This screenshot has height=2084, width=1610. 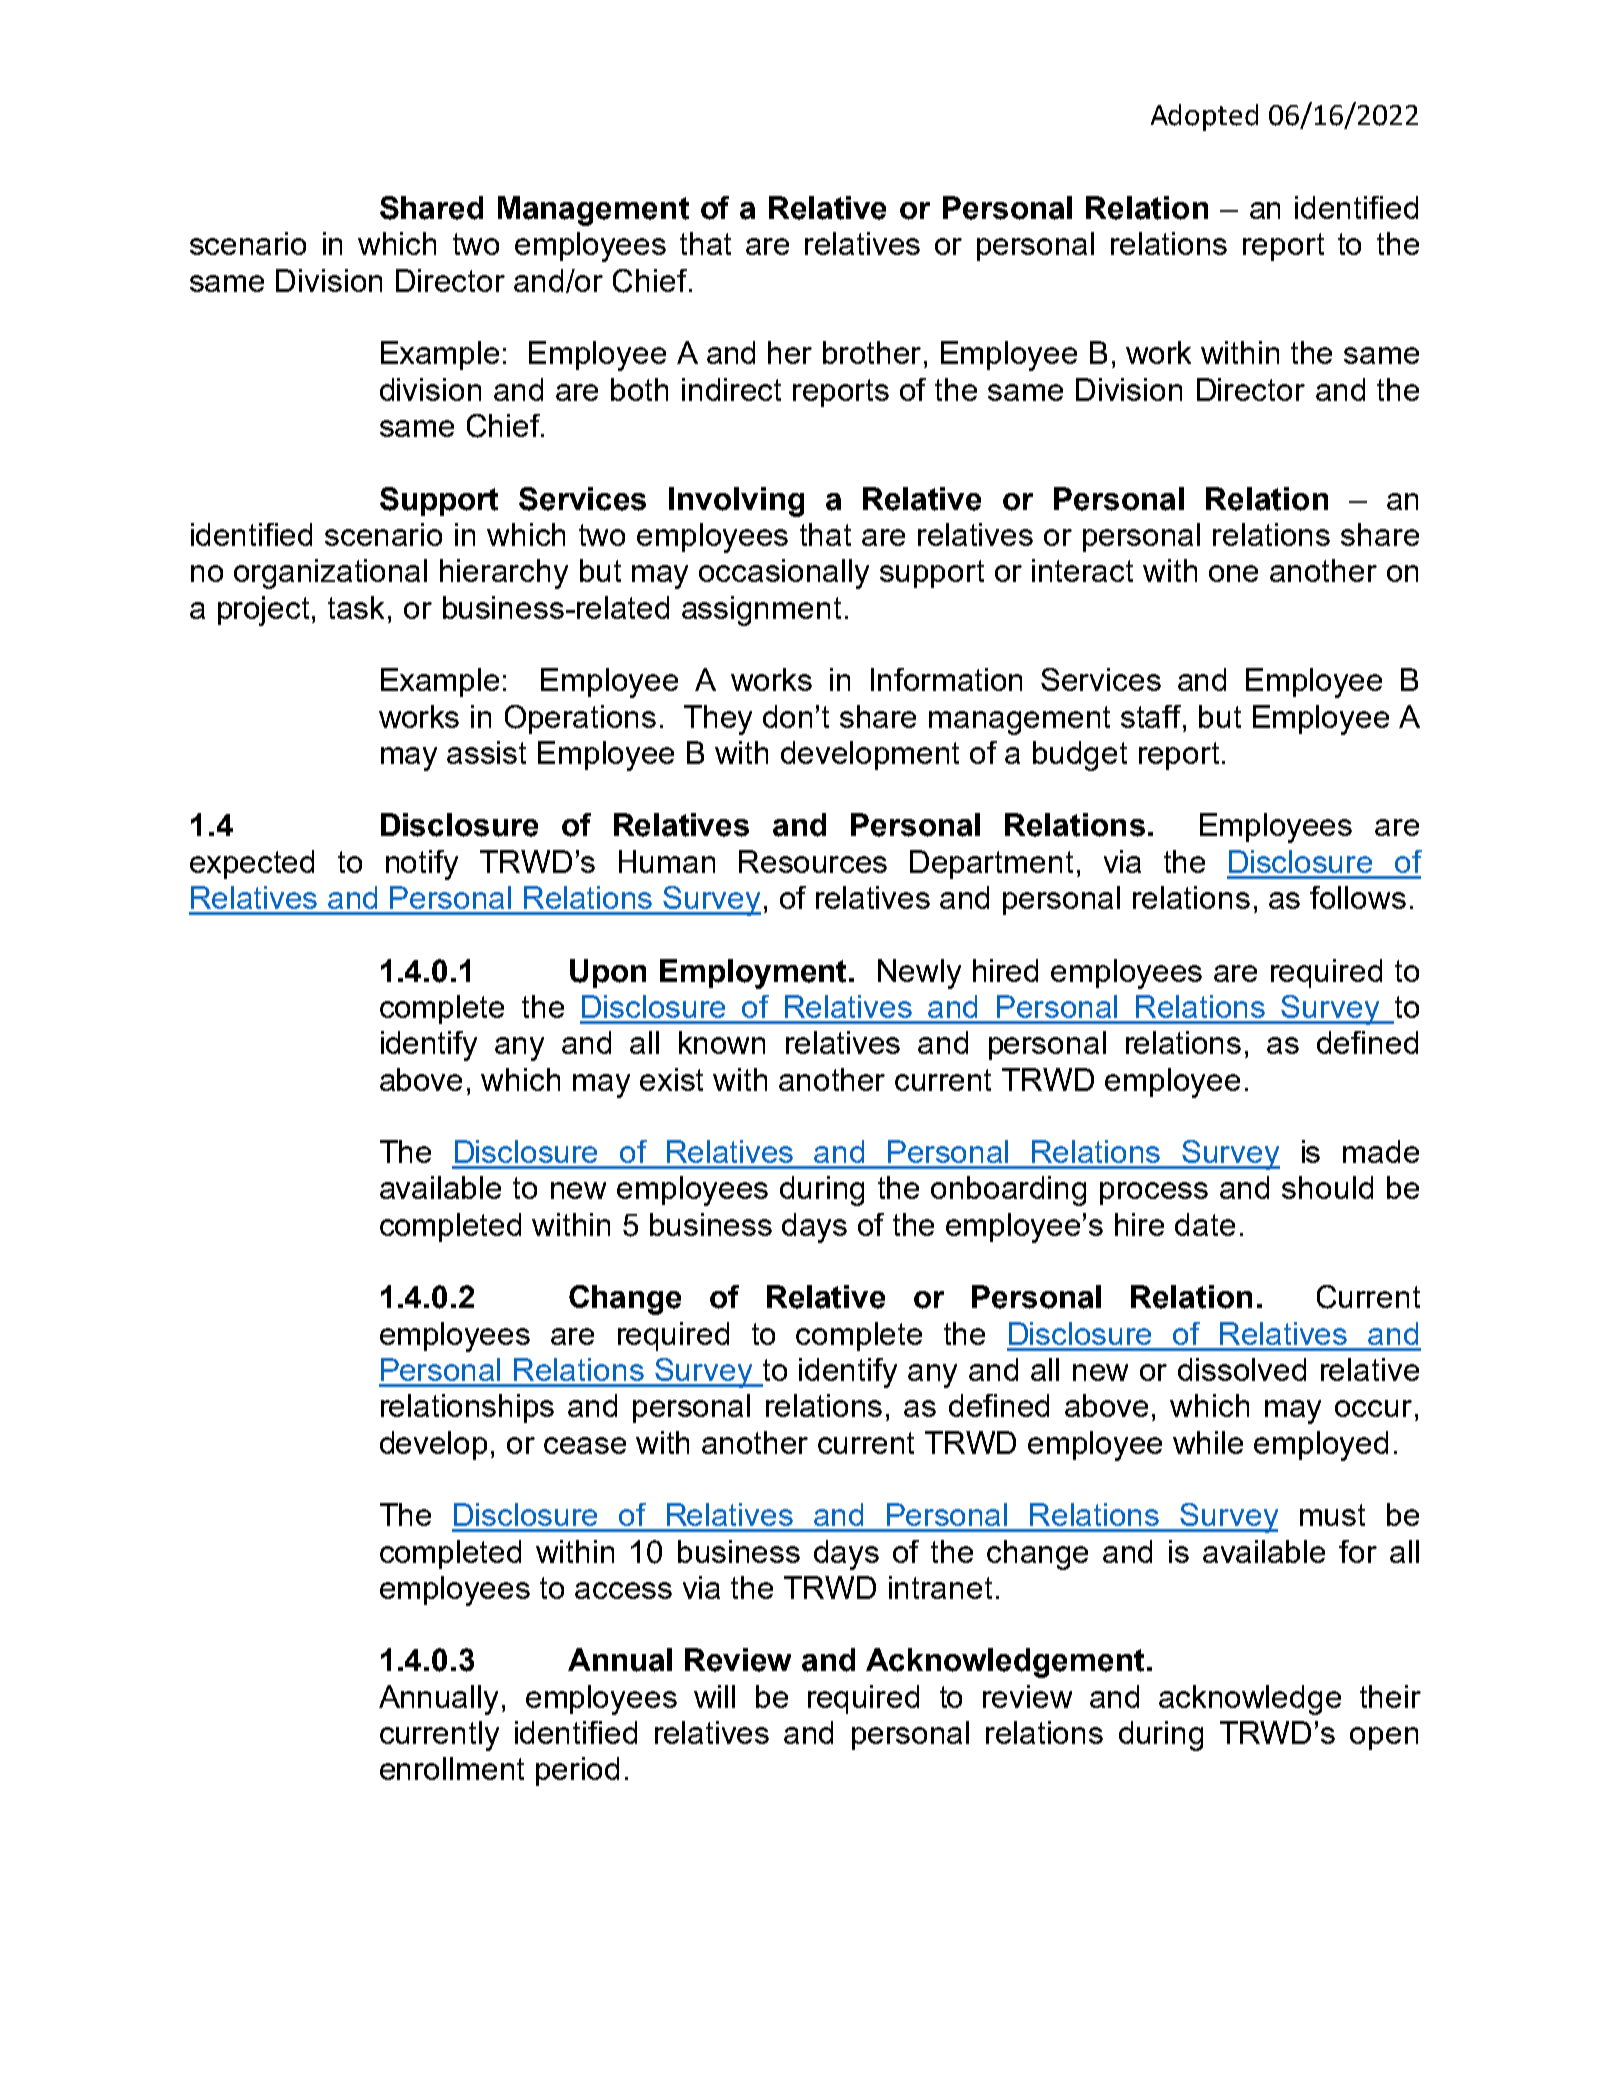 I want to click on enrollment, so click(x=452, y=1768).
